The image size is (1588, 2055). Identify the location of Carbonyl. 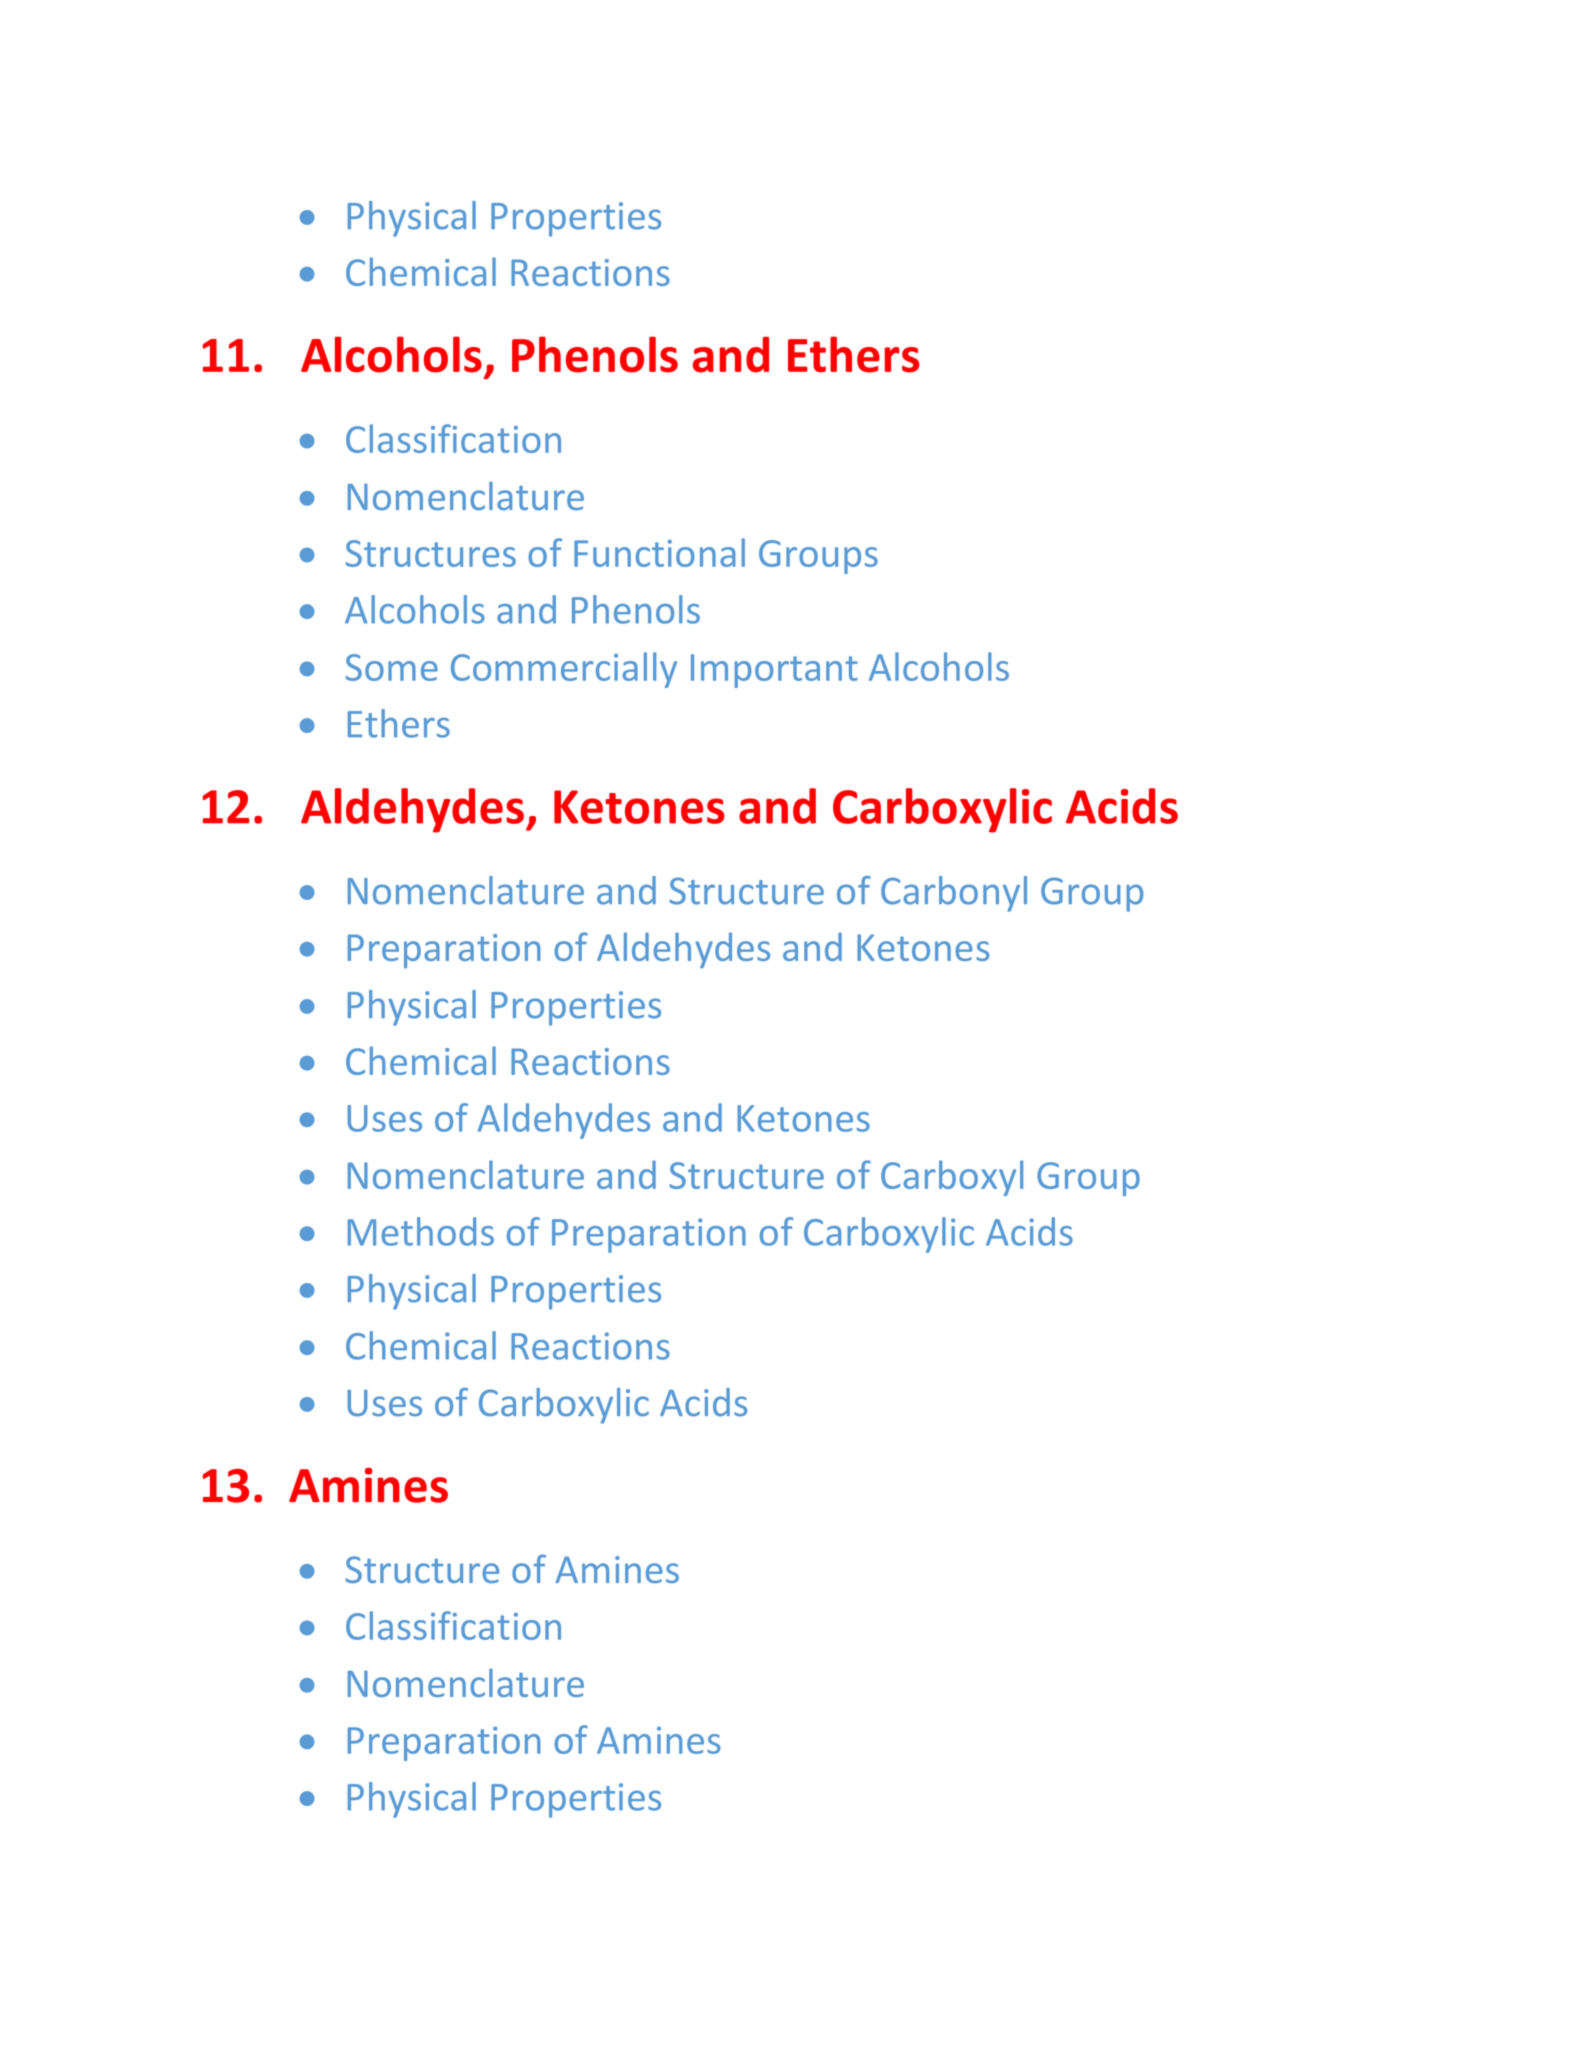
(954, 894).
